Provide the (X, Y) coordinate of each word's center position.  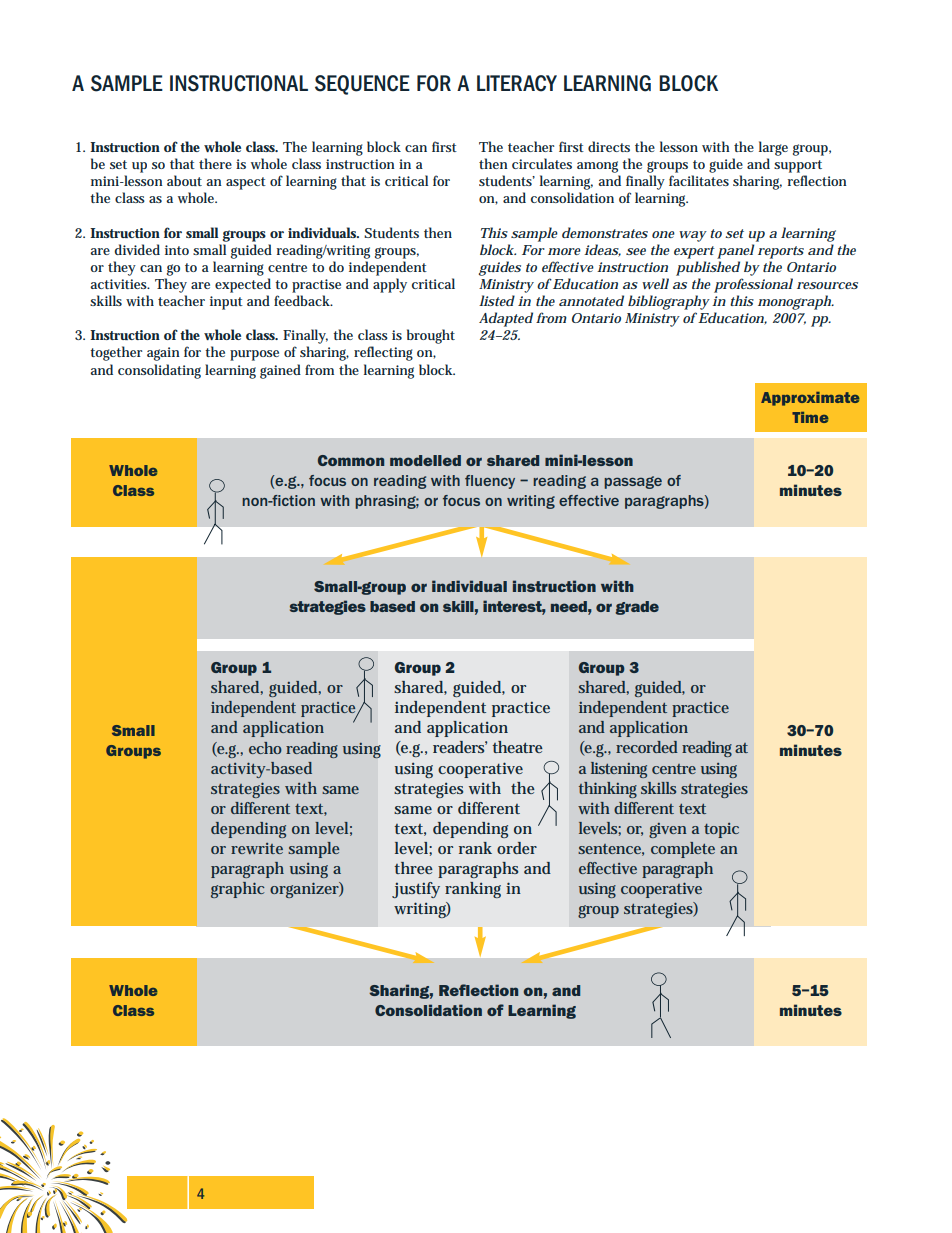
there (215, 163)
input (226, 303)
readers (460, 747)
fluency (490, 482)
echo (265, 748)
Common (351, 460)
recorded (647, 747)
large (773, 148)
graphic (237, 890)
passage (633, 482)
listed (497, 300)
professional (753, 285)
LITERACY (517, 83)
